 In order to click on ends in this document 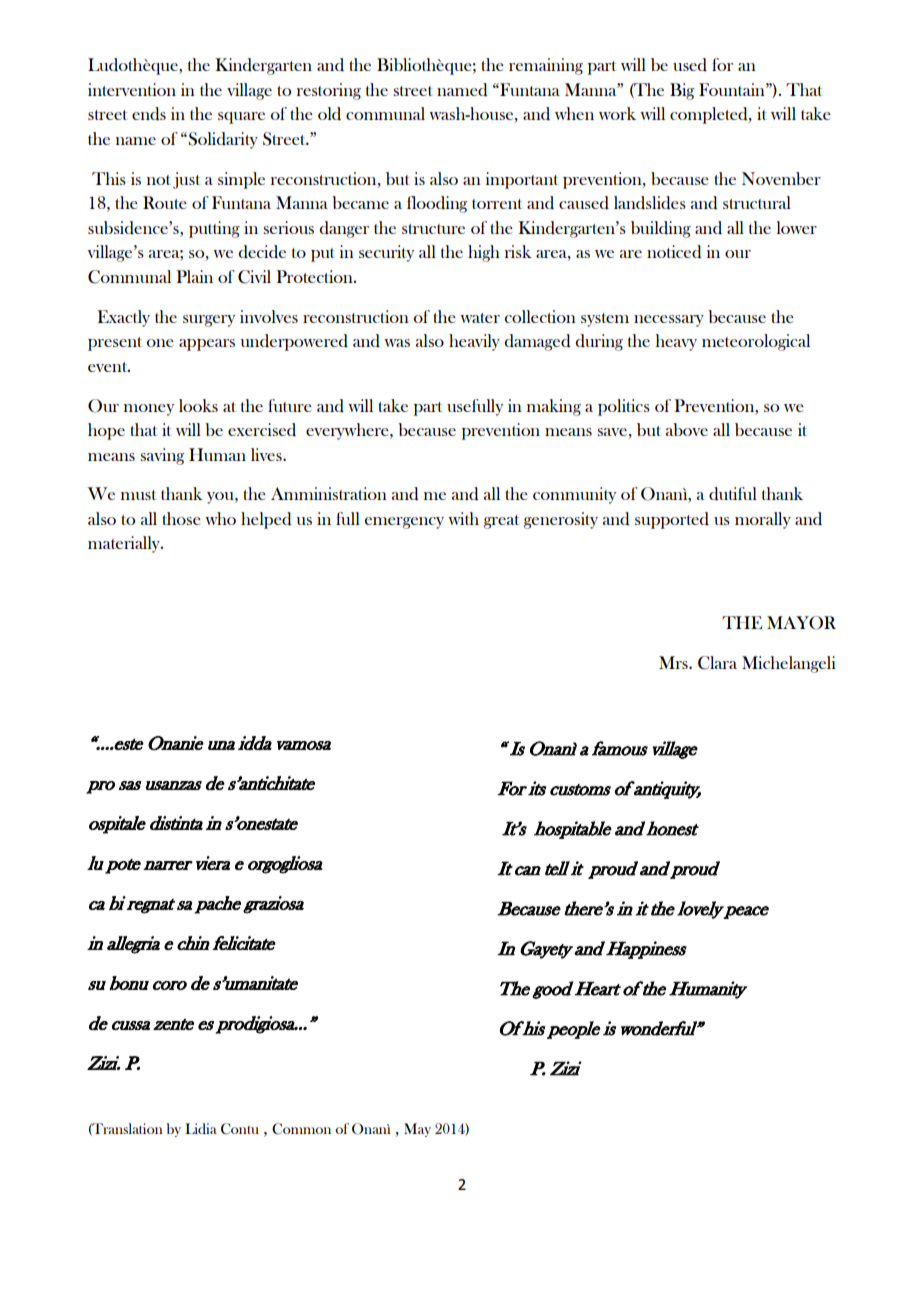, I will do `click(149, 114)`.
